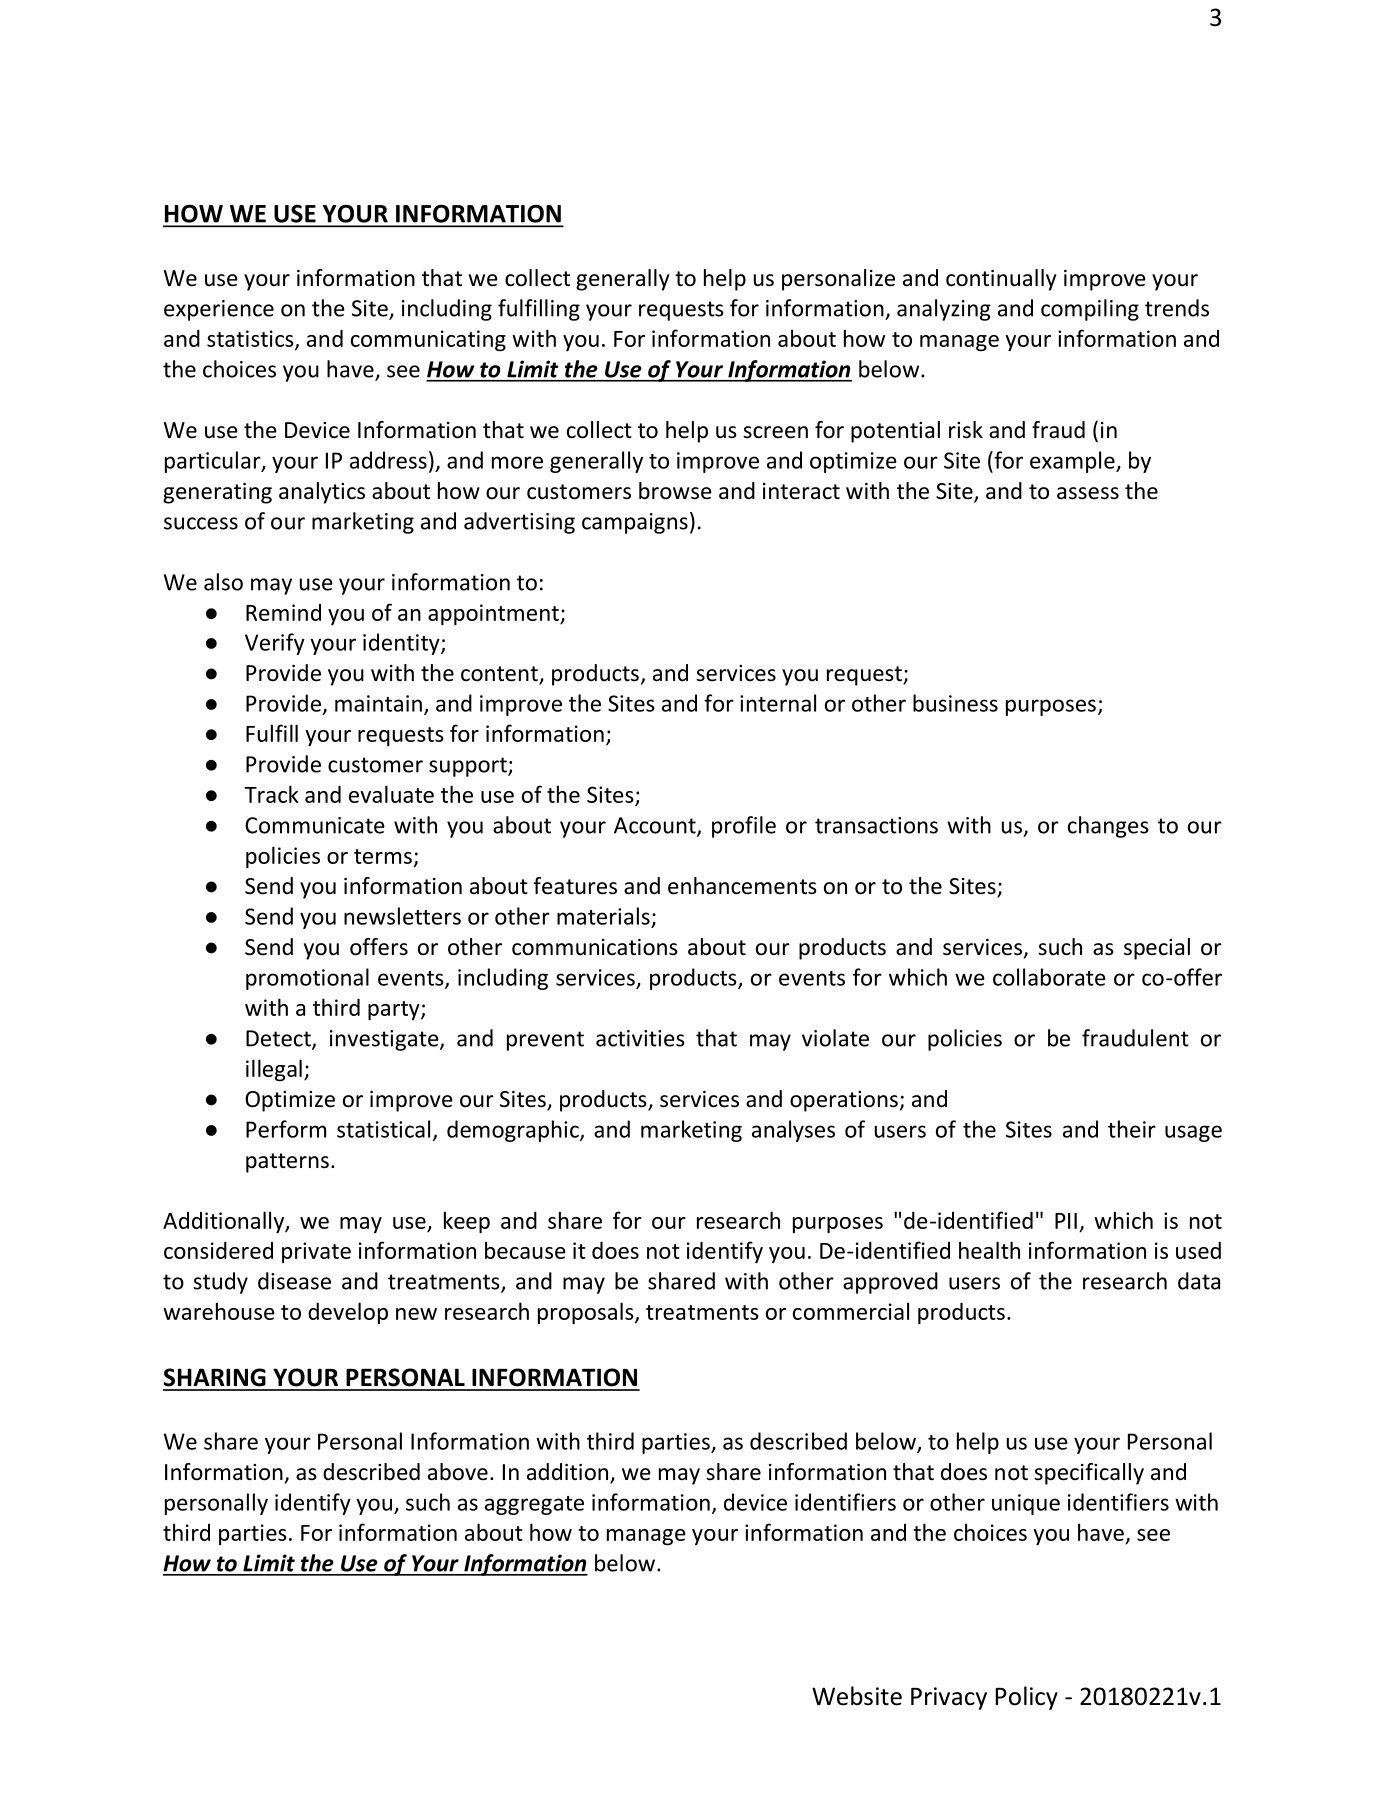 The width and height of the screenshot is (1385, 1793). What do you see at coordinates (458, 1472) in the screenshot?
I see `above` at bounding box center [458, 1472].
